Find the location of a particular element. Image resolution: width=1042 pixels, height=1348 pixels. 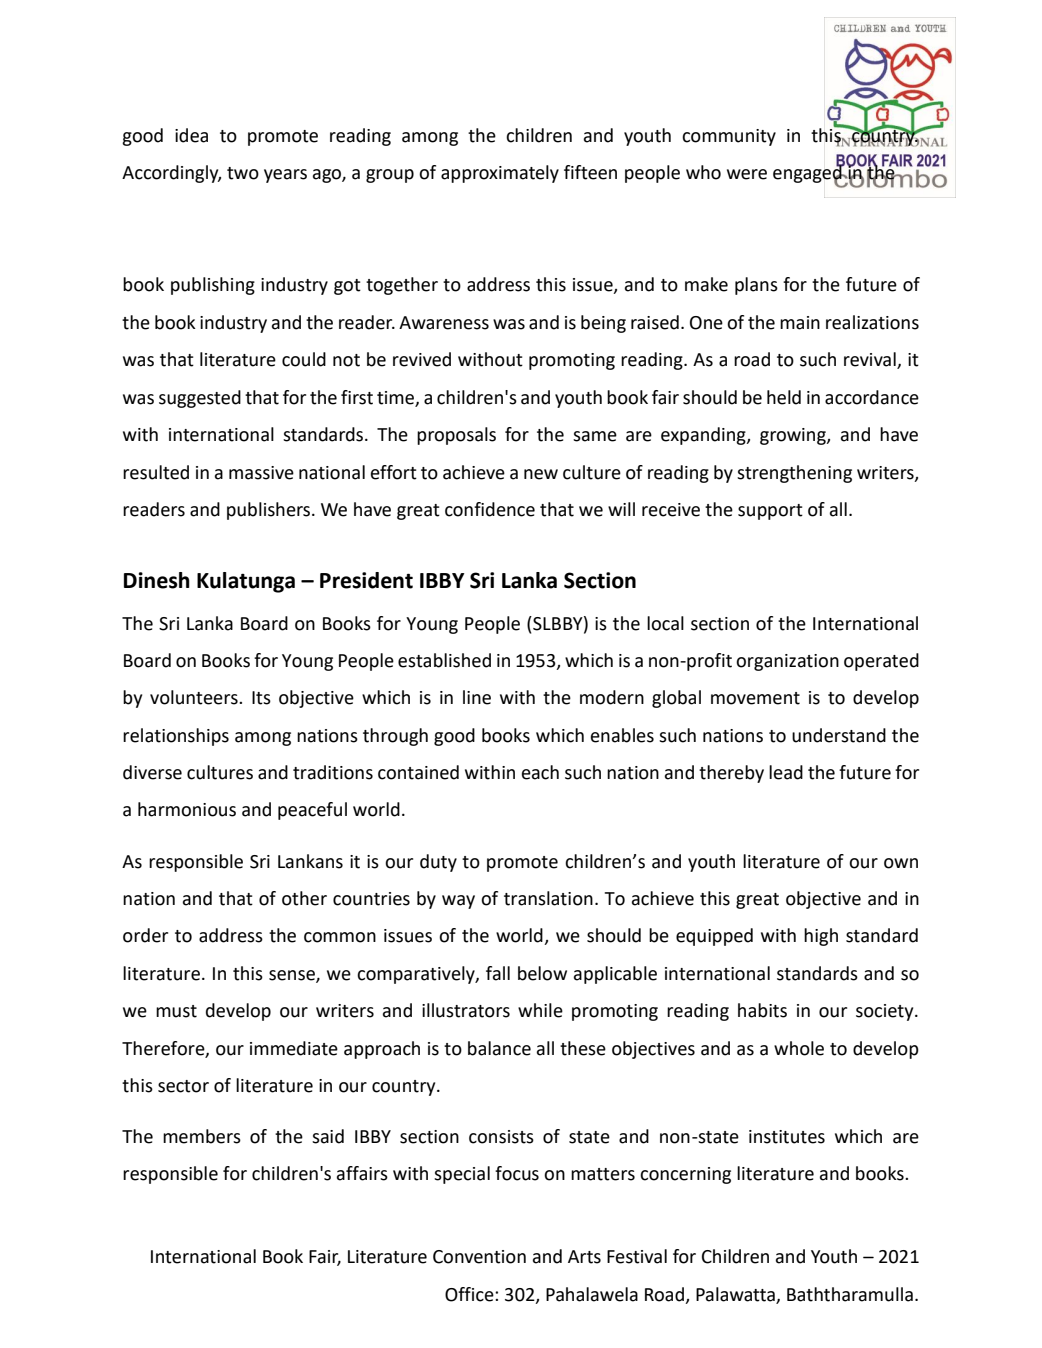

were is located at coordinates (747, 174).
